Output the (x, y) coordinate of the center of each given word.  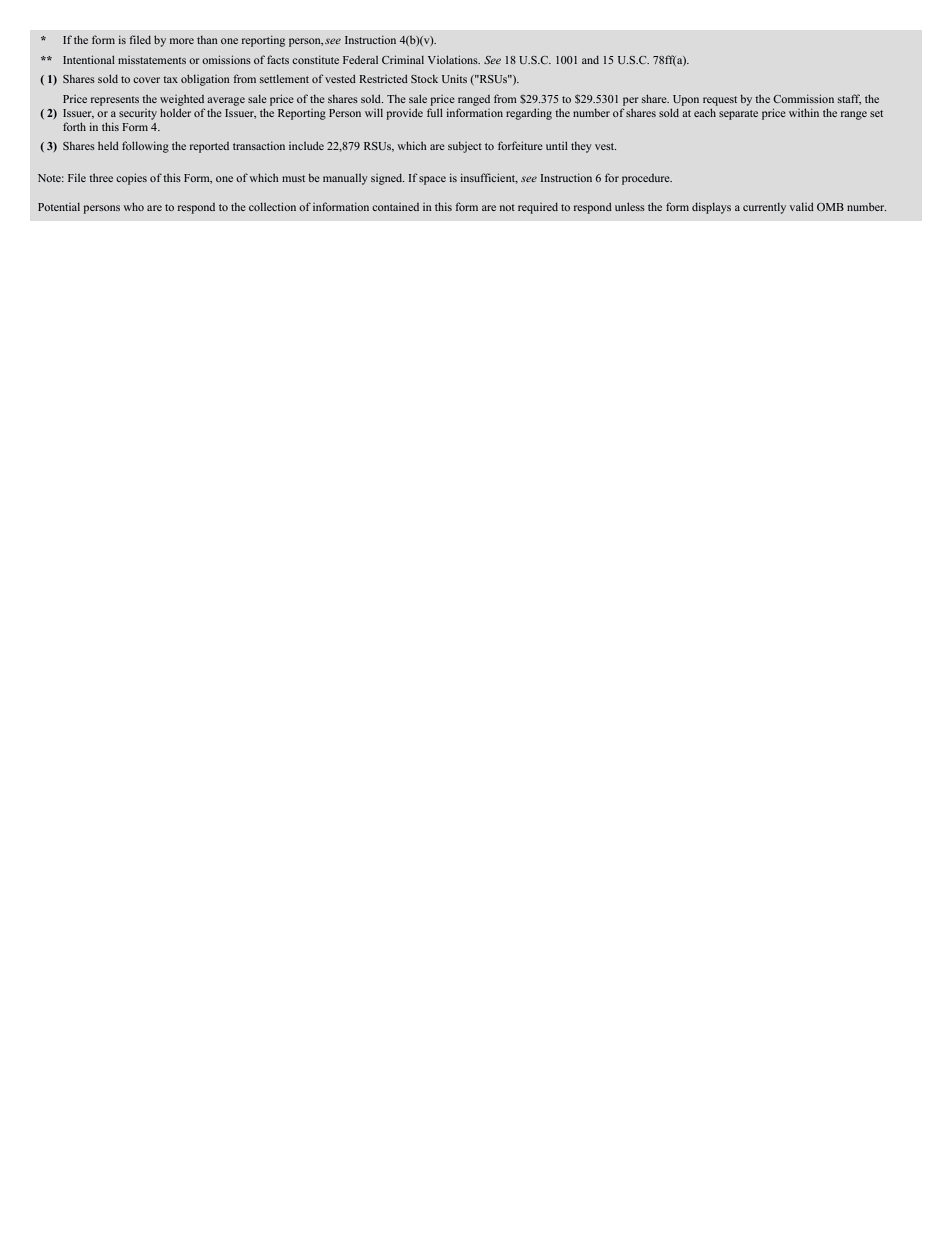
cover (146, 80)
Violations (454, 59)
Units (454, 78)
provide (404, 114)
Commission (803, 98)
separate (738, 115)
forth (74, 126)
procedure (647, 179)
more (182, 41)
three (101, 177)
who (133, 206)
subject (465, 147)
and (590, 60)
